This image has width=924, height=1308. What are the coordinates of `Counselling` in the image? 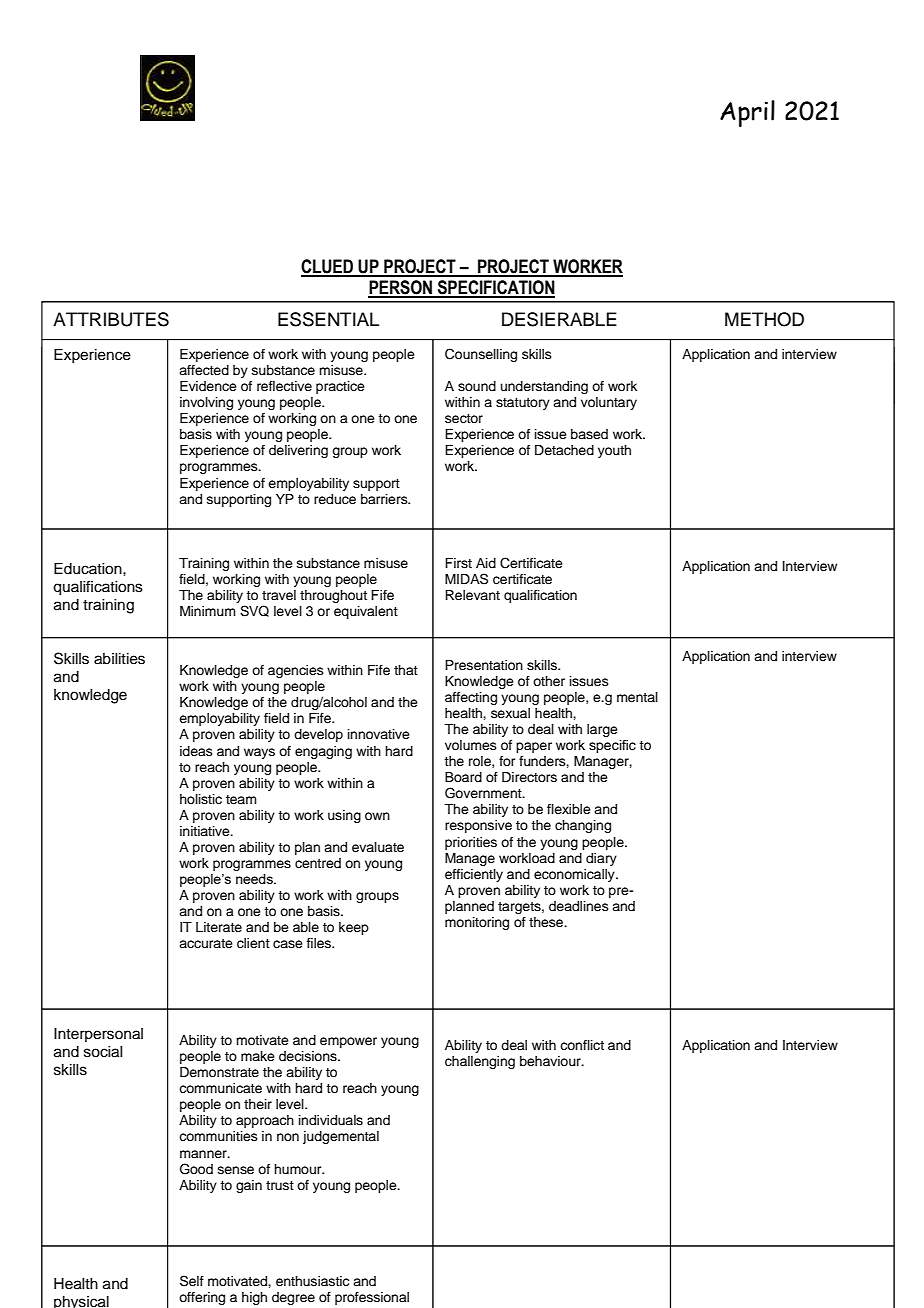 It's located at (481, 355).
